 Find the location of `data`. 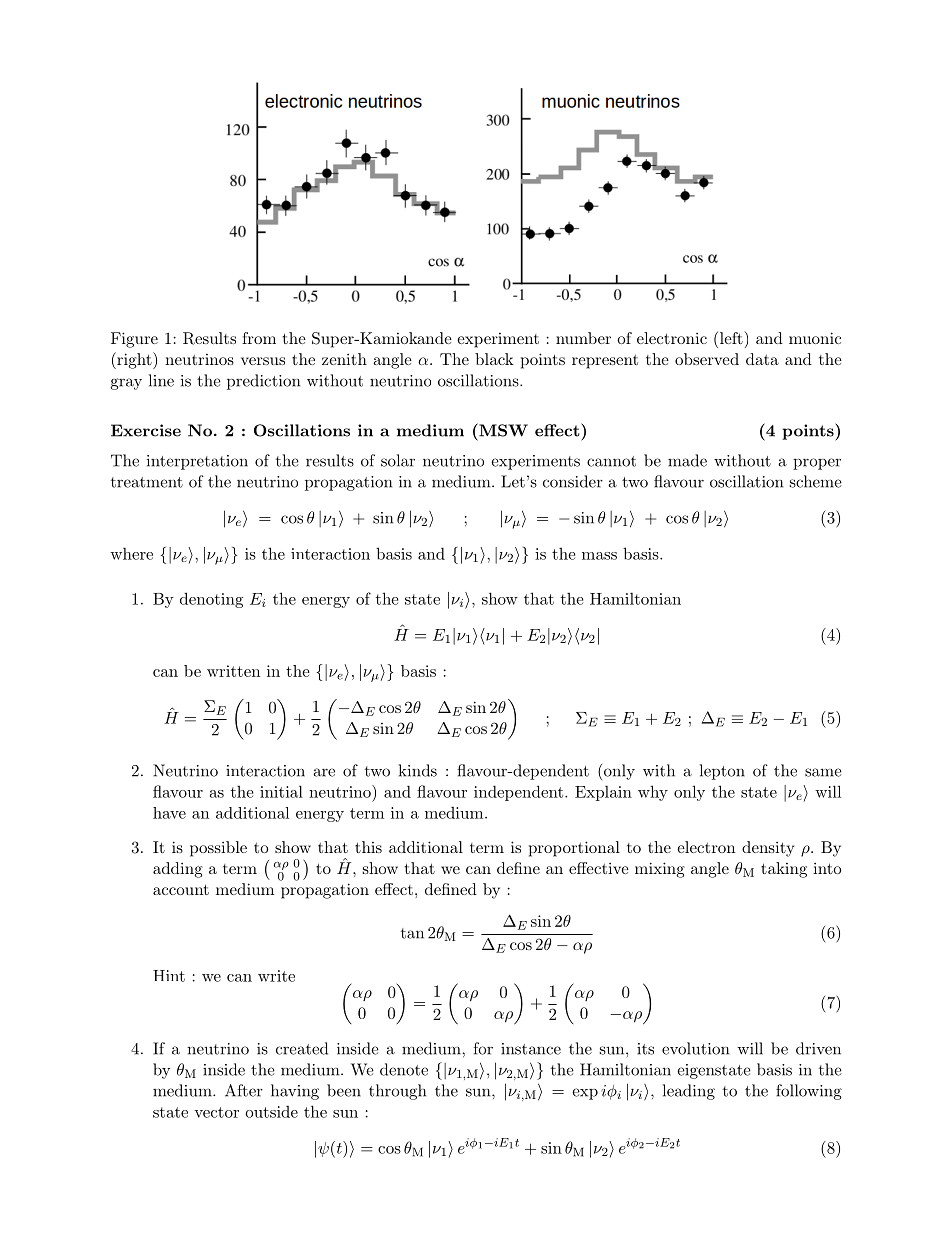

data is located at coordinates (762, 359).
